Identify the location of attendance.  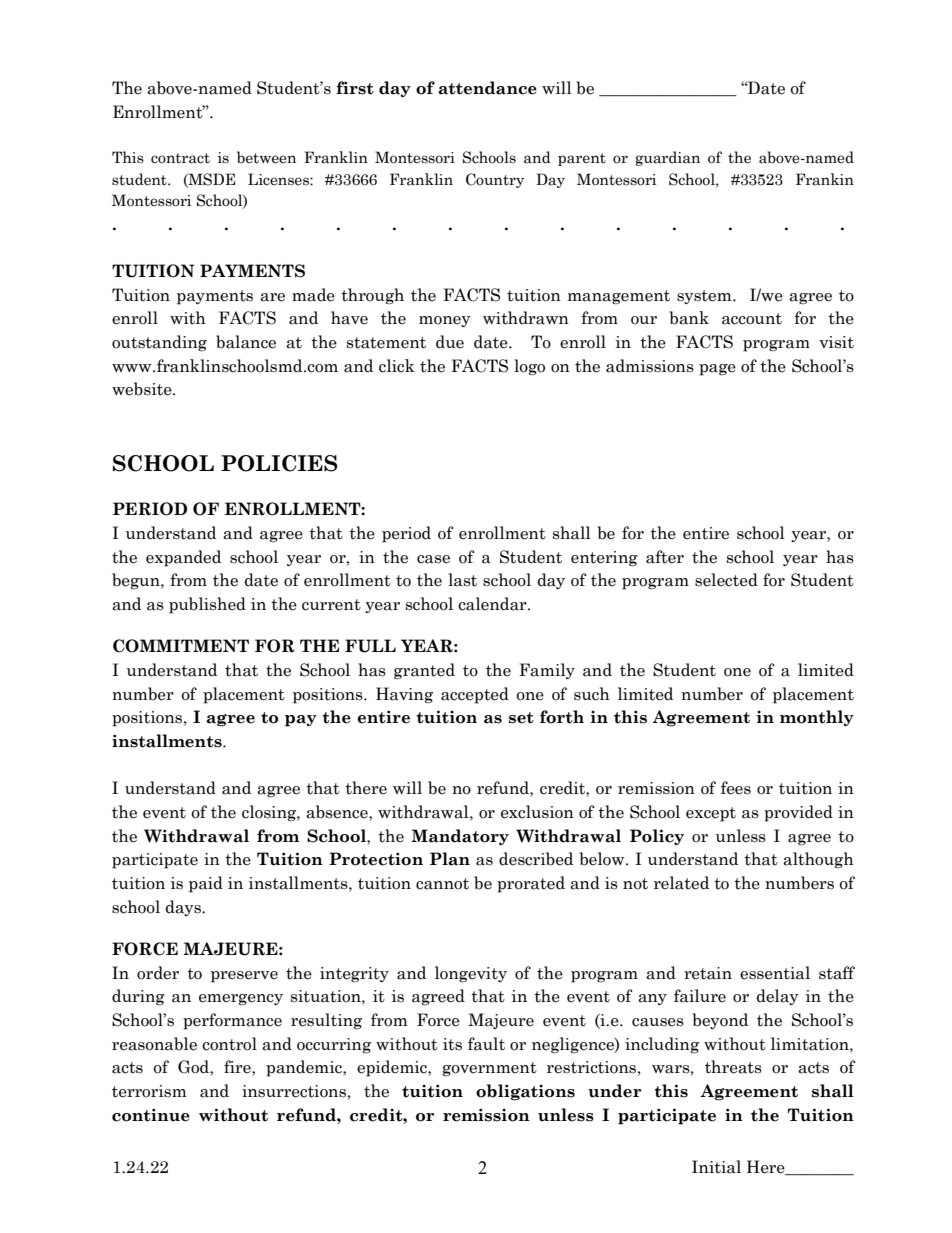
(487, 88).
